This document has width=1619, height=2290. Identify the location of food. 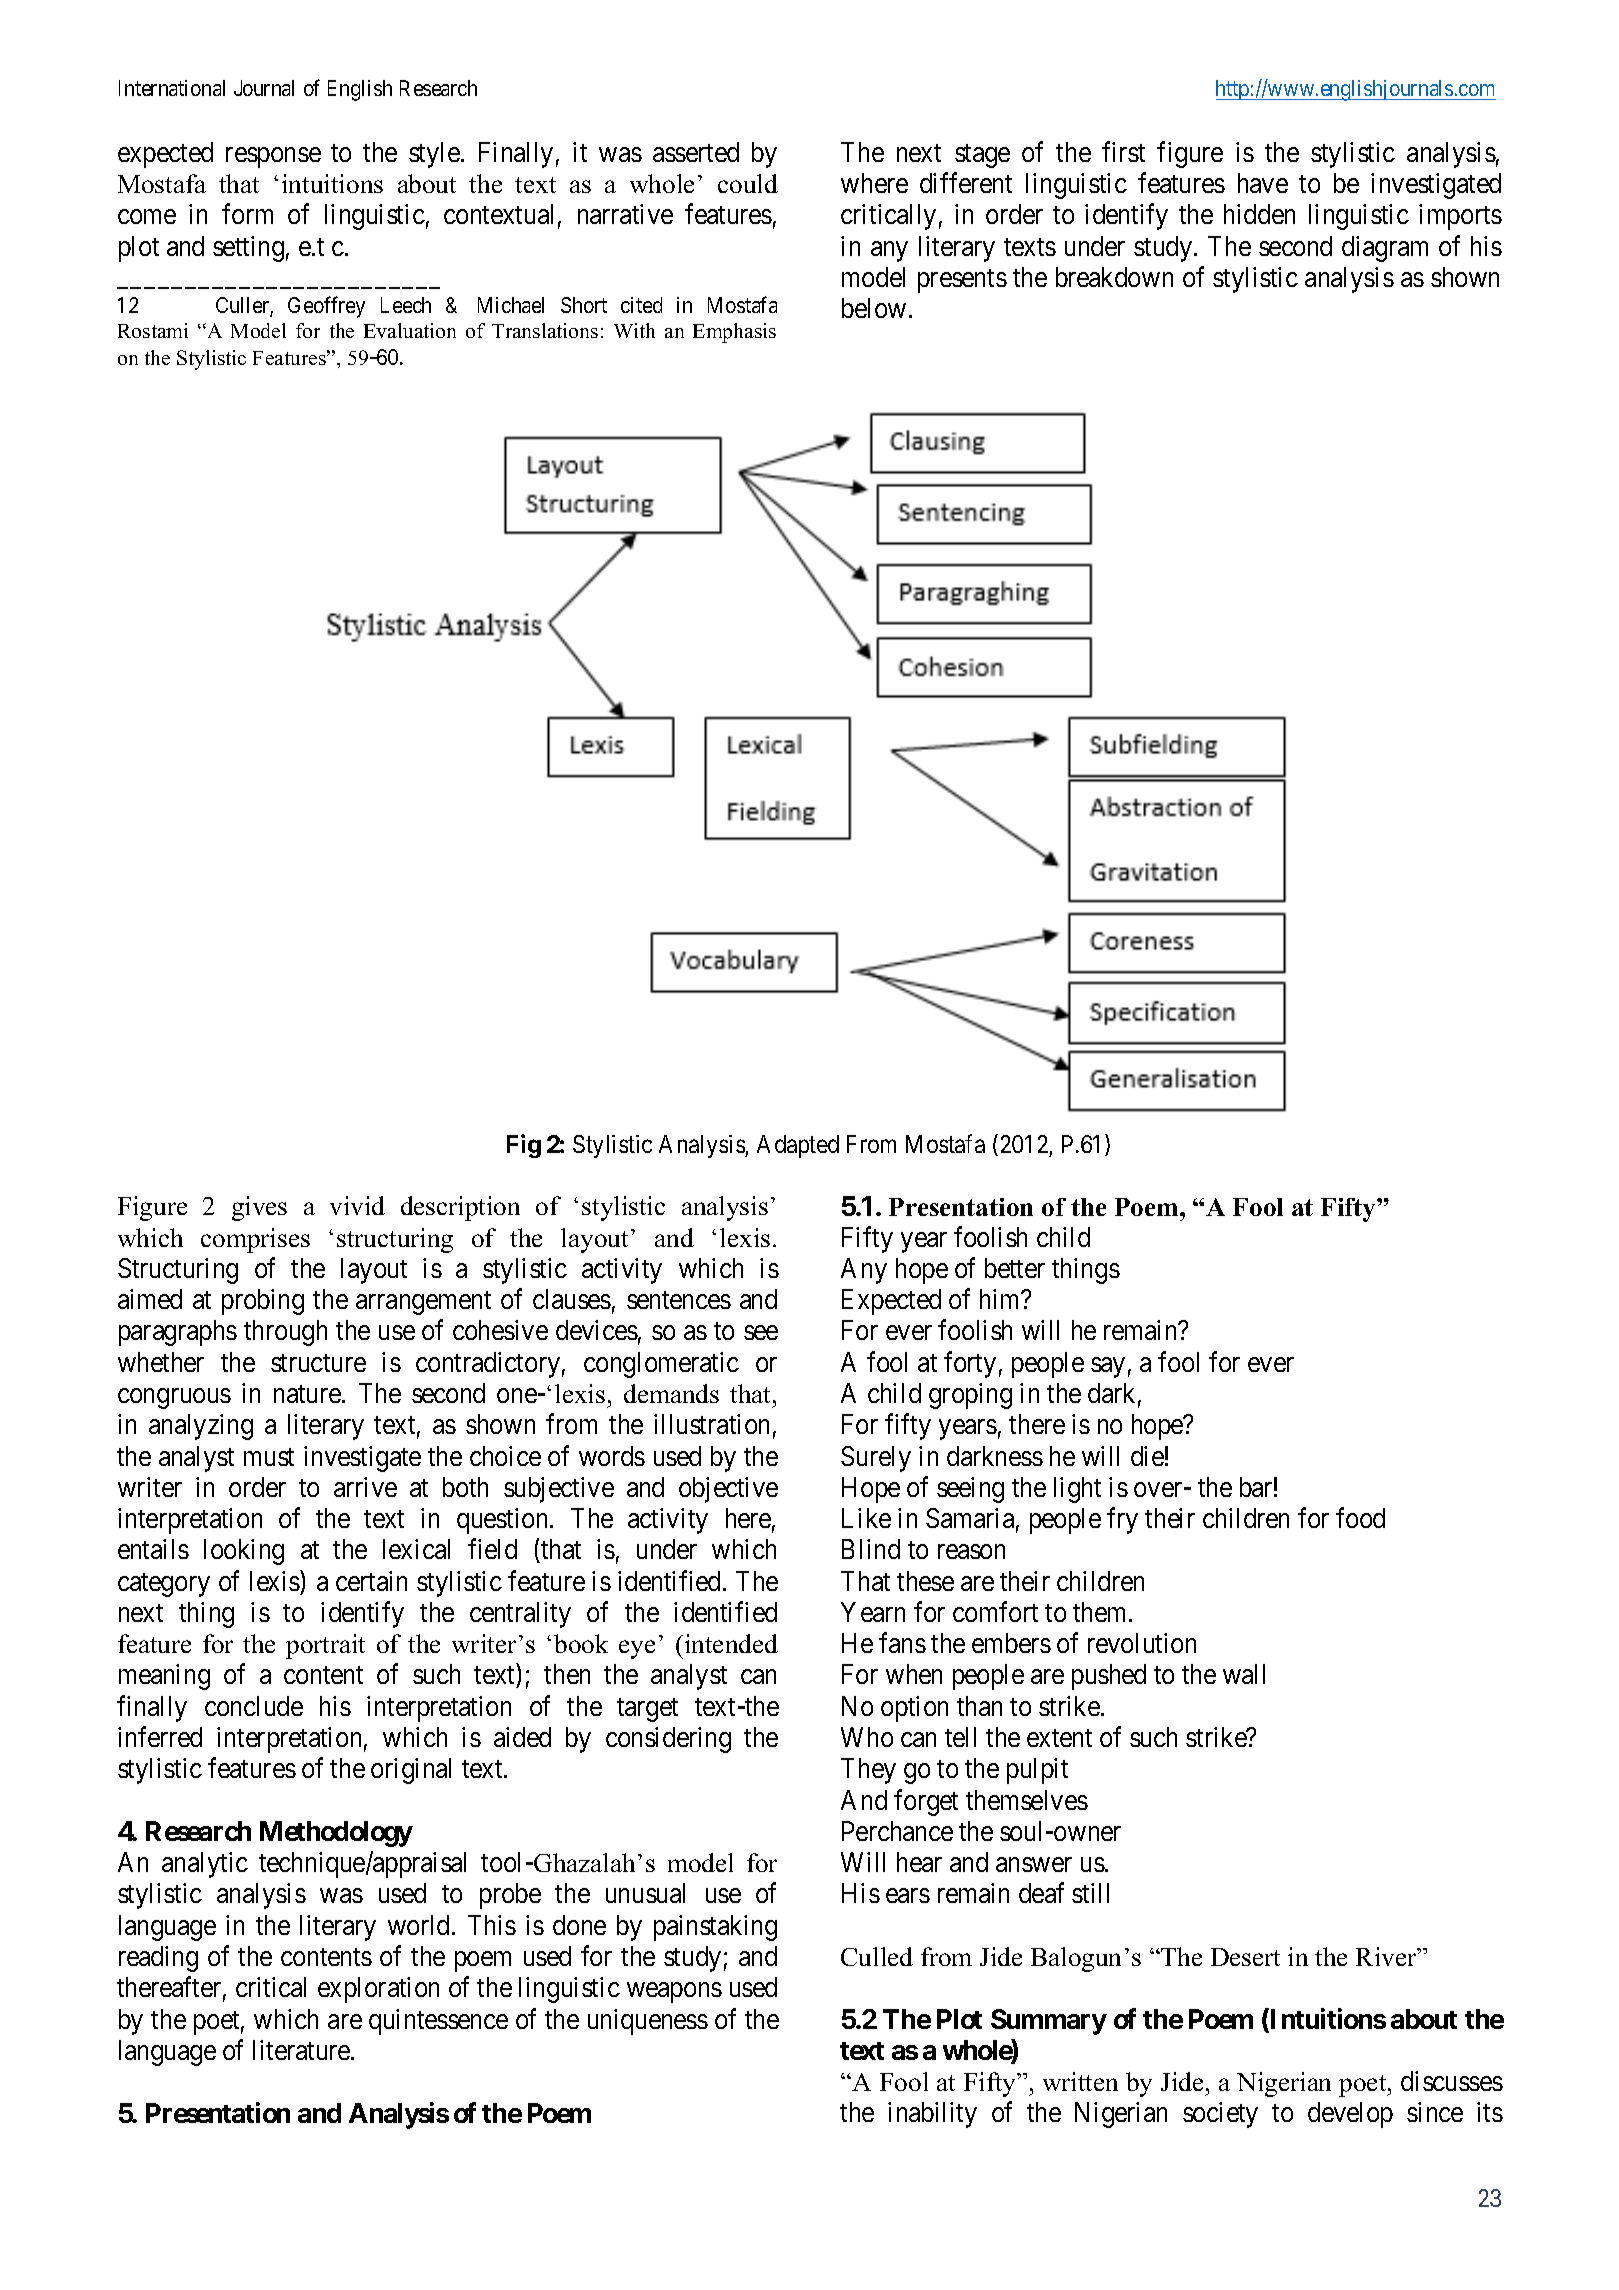
(1360, 1517).
